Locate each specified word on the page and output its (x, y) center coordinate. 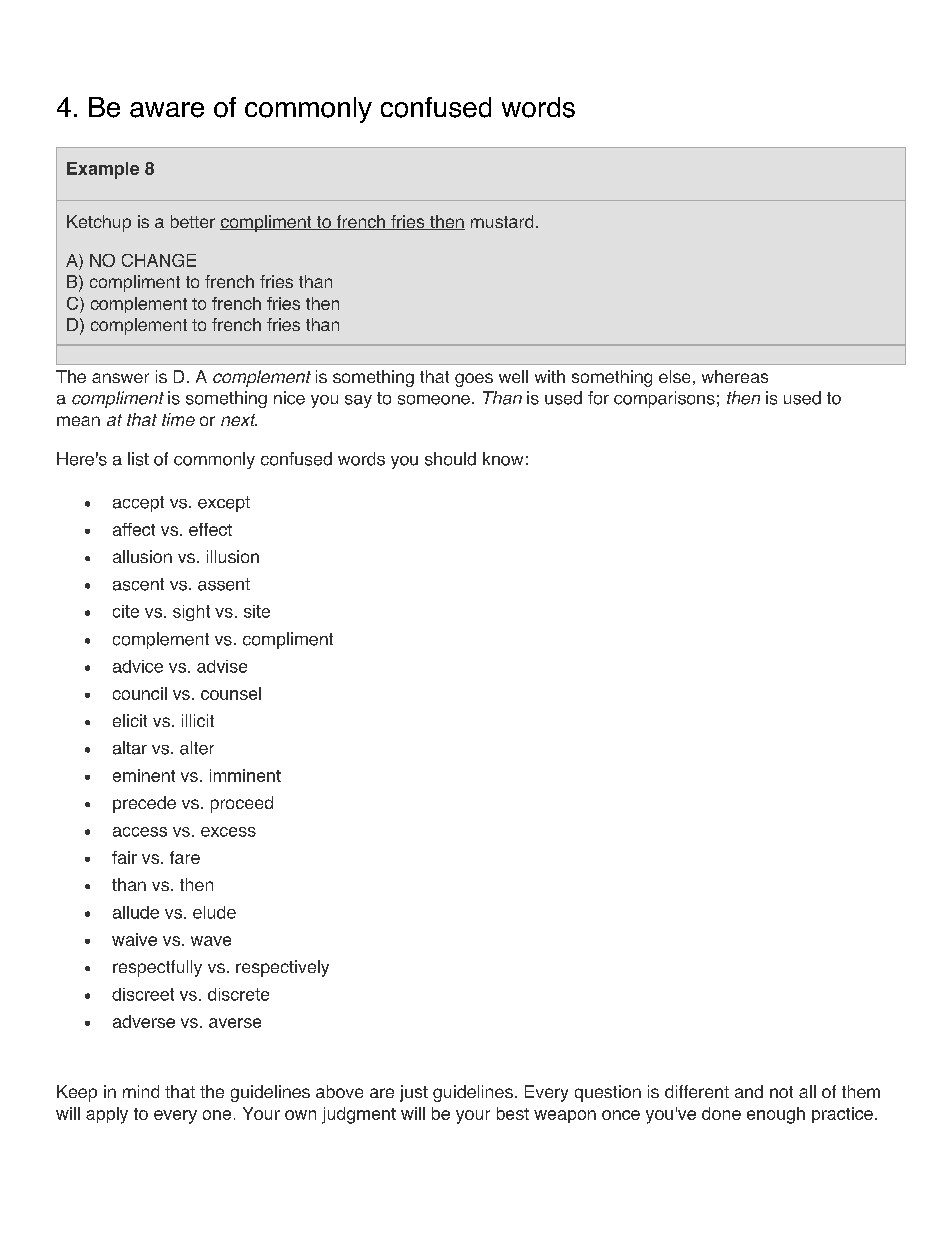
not (781, 1092)
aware (167, 110)
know (503, 459)
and (749, 1091)
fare (185, 857)
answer (120, 378)
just (414, 1093)
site (257, 611)
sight (191, 613)
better (193, 221)
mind (141, 1091)
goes (474, 380)
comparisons (664, 399)
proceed (242, 804)
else (674, 376)
